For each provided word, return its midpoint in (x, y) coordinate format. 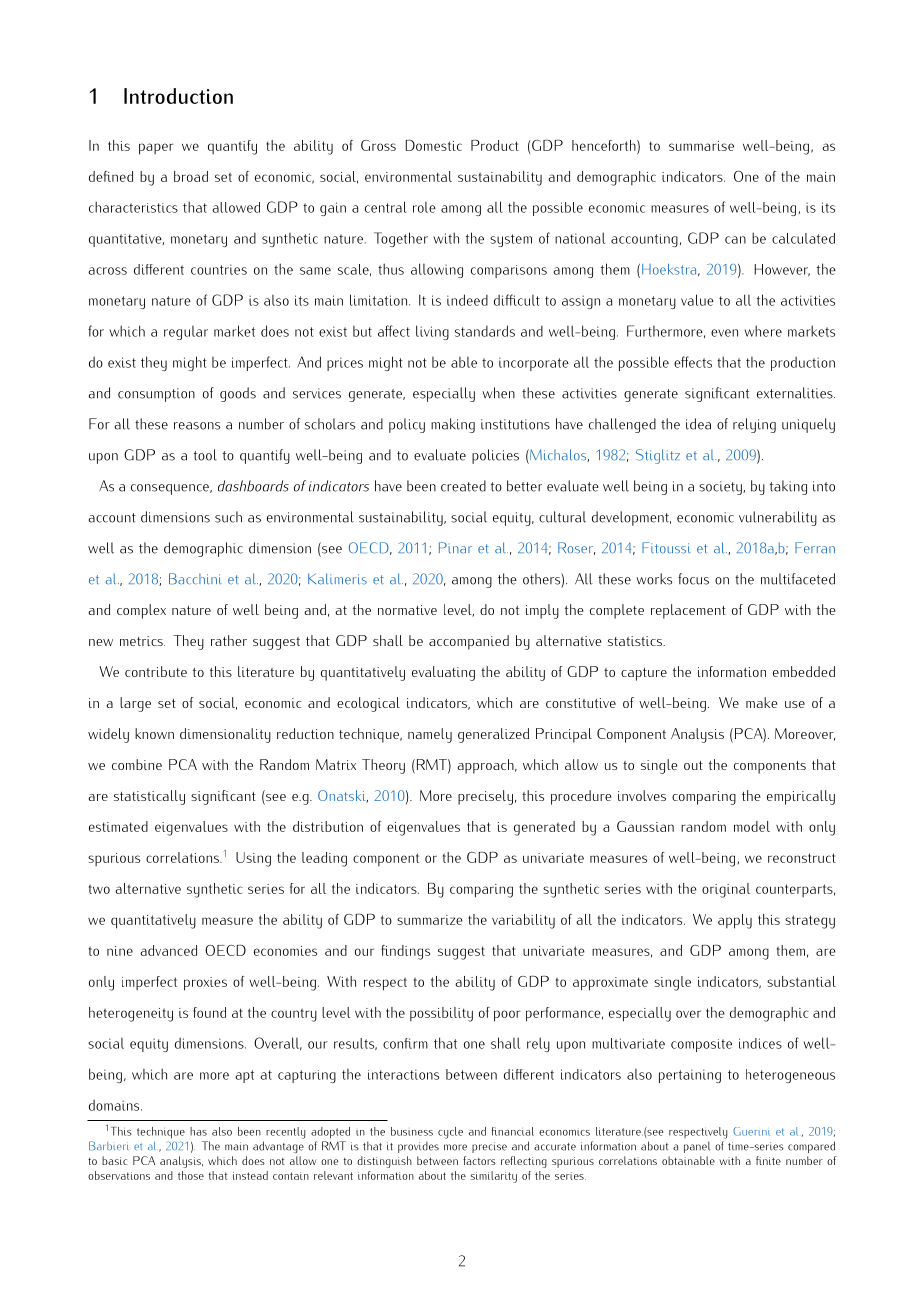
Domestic (433, 145)
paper (156, 149)
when (498, 393)
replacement (688, 611)
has (198, 1131)
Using (253, 859)
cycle (450, 1133)
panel (697, 1147)
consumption (156, 395)
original (726, 890)
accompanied (469, 642)
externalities (796, 393)
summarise (701, 146)
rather (229, 640)
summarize (430, 920)
